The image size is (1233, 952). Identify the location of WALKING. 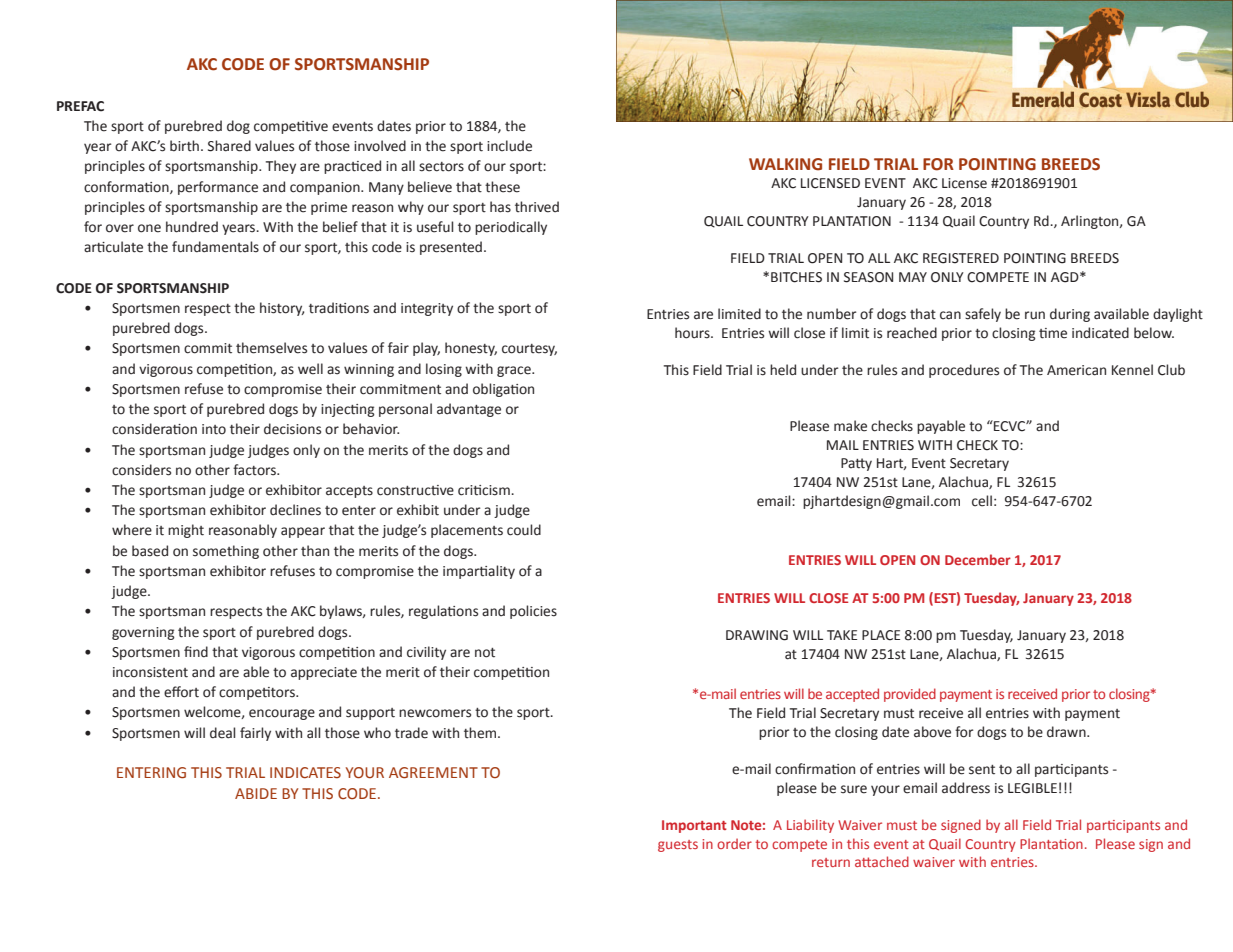
(785, 164).
